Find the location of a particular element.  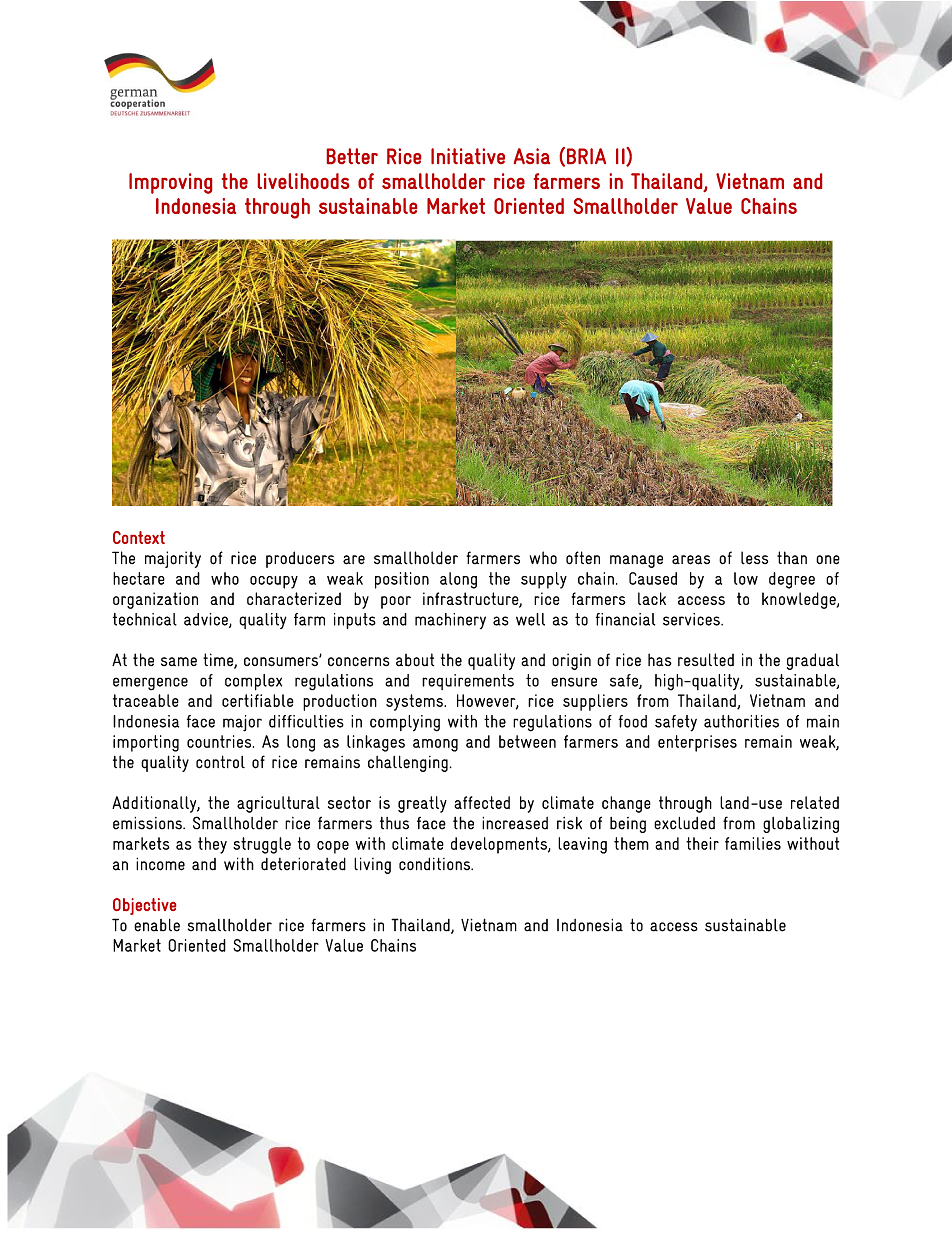

among is located at coordinates (435, 745).
